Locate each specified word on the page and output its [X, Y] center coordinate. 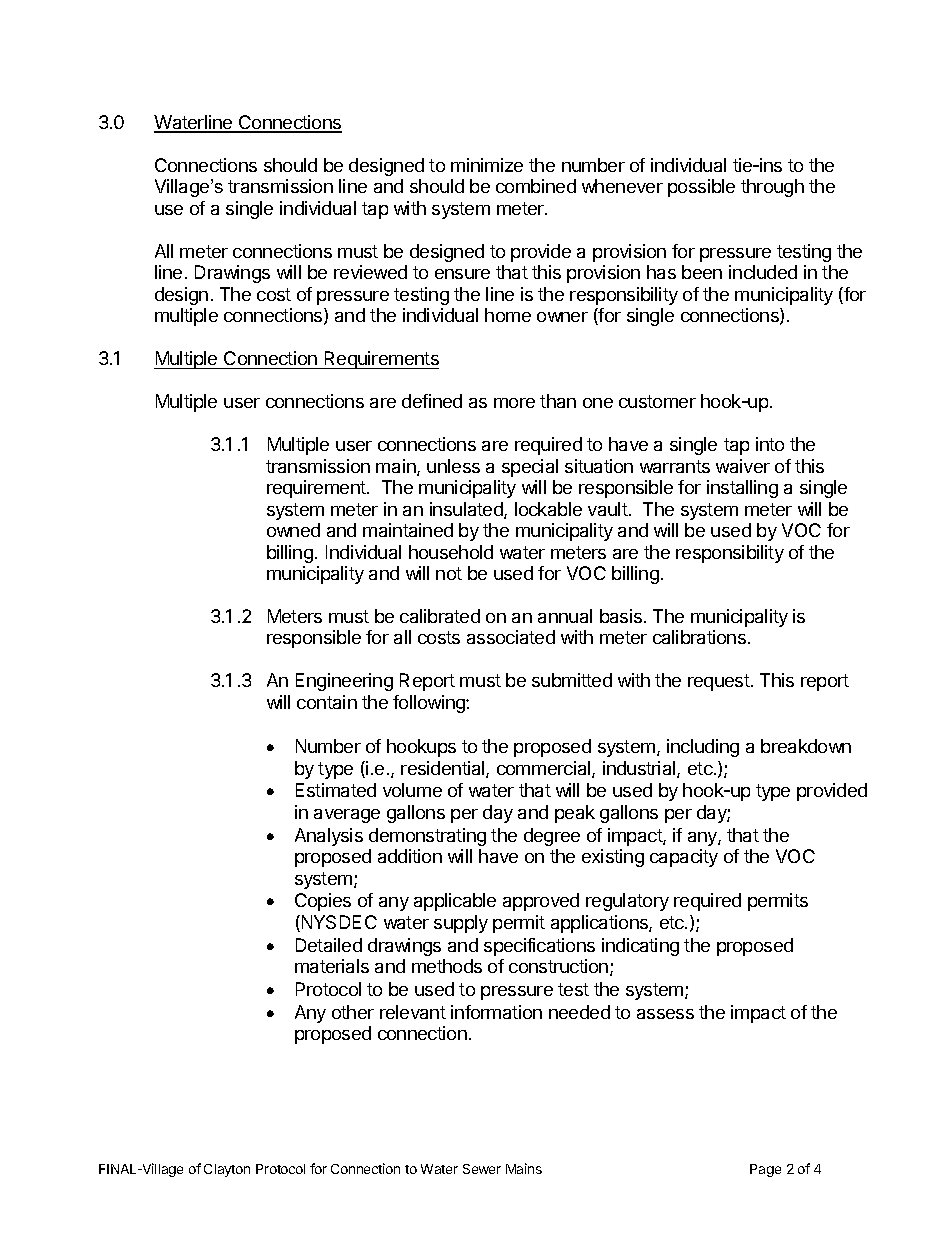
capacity [684, 858]
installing [742, 489]
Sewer [482, 1169]
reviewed [370, 272]
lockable [548, 509]
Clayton [227, 1170]
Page [765, 1170]
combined [536, 186]
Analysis [329, 837]
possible [701, 188]
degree [552, 837]
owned [293, 530]
